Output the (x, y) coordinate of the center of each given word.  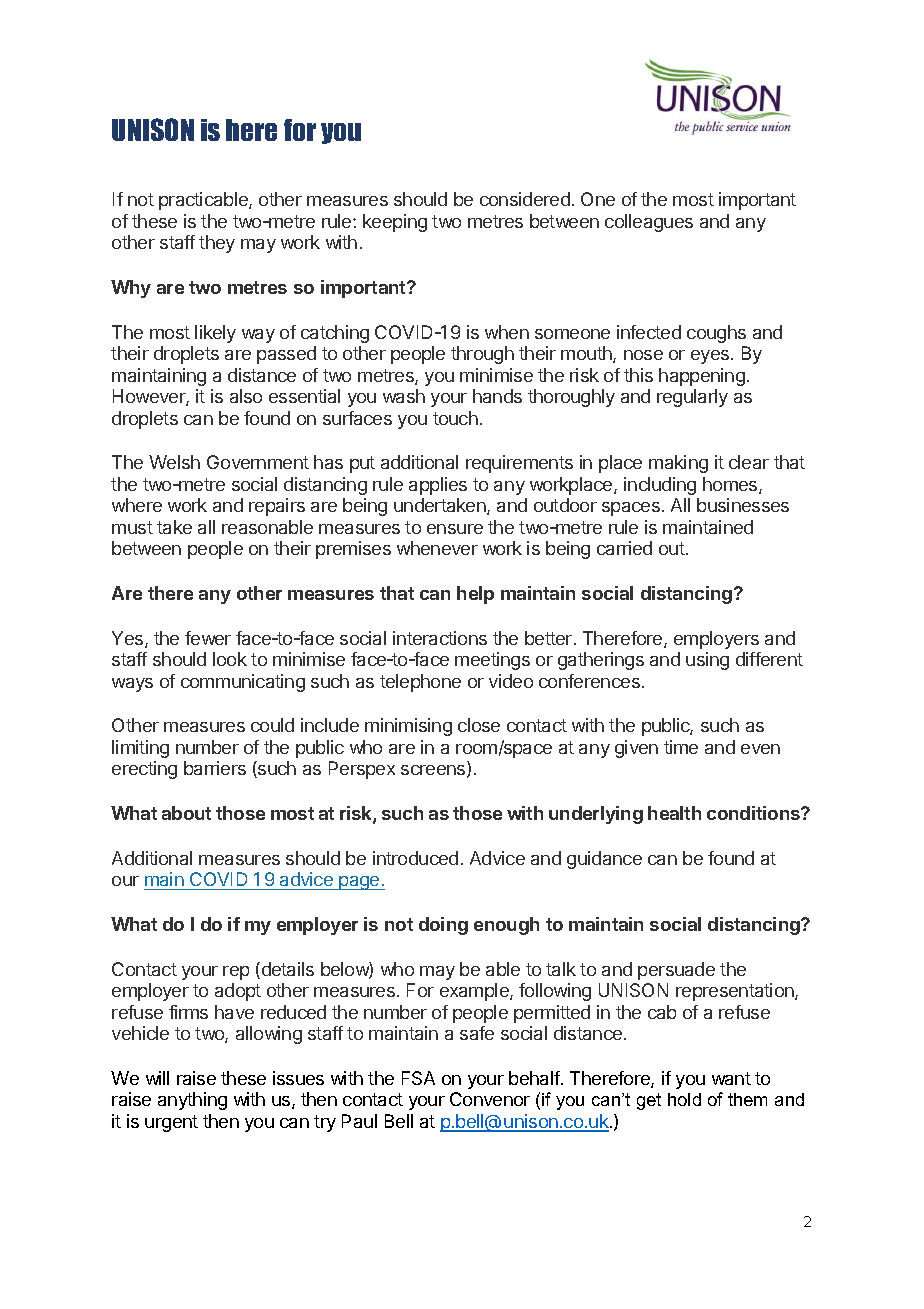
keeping (395, 223)
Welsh (174, 462)
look (230, 659)
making (678, 464)
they (217, 244)
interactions (440, 638)
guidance (604, 860)
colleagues (649, 223)
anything (192, 1101)
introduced (415, 858)
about (186, 813)
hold (684, 1099)
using (707, 661)
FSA (418, 1078)
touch (455, 418)
